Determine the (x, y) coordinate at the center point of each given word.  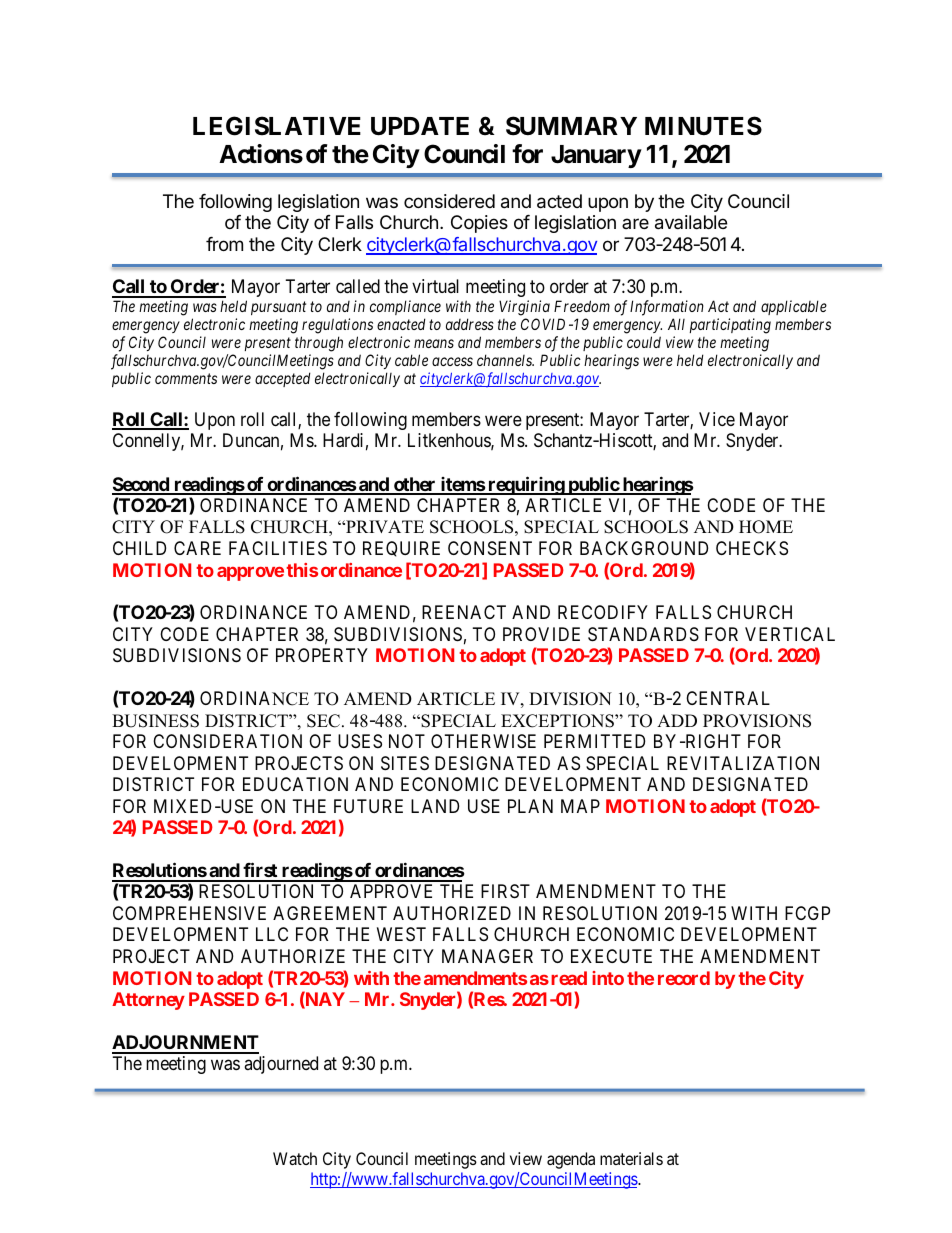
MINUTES (703, 126)
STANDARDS (643, 634)
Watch (295, 1158)
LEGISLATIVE (277, 126)
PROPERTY (322, 655)
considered (449, 201)
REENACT (464, 612)
